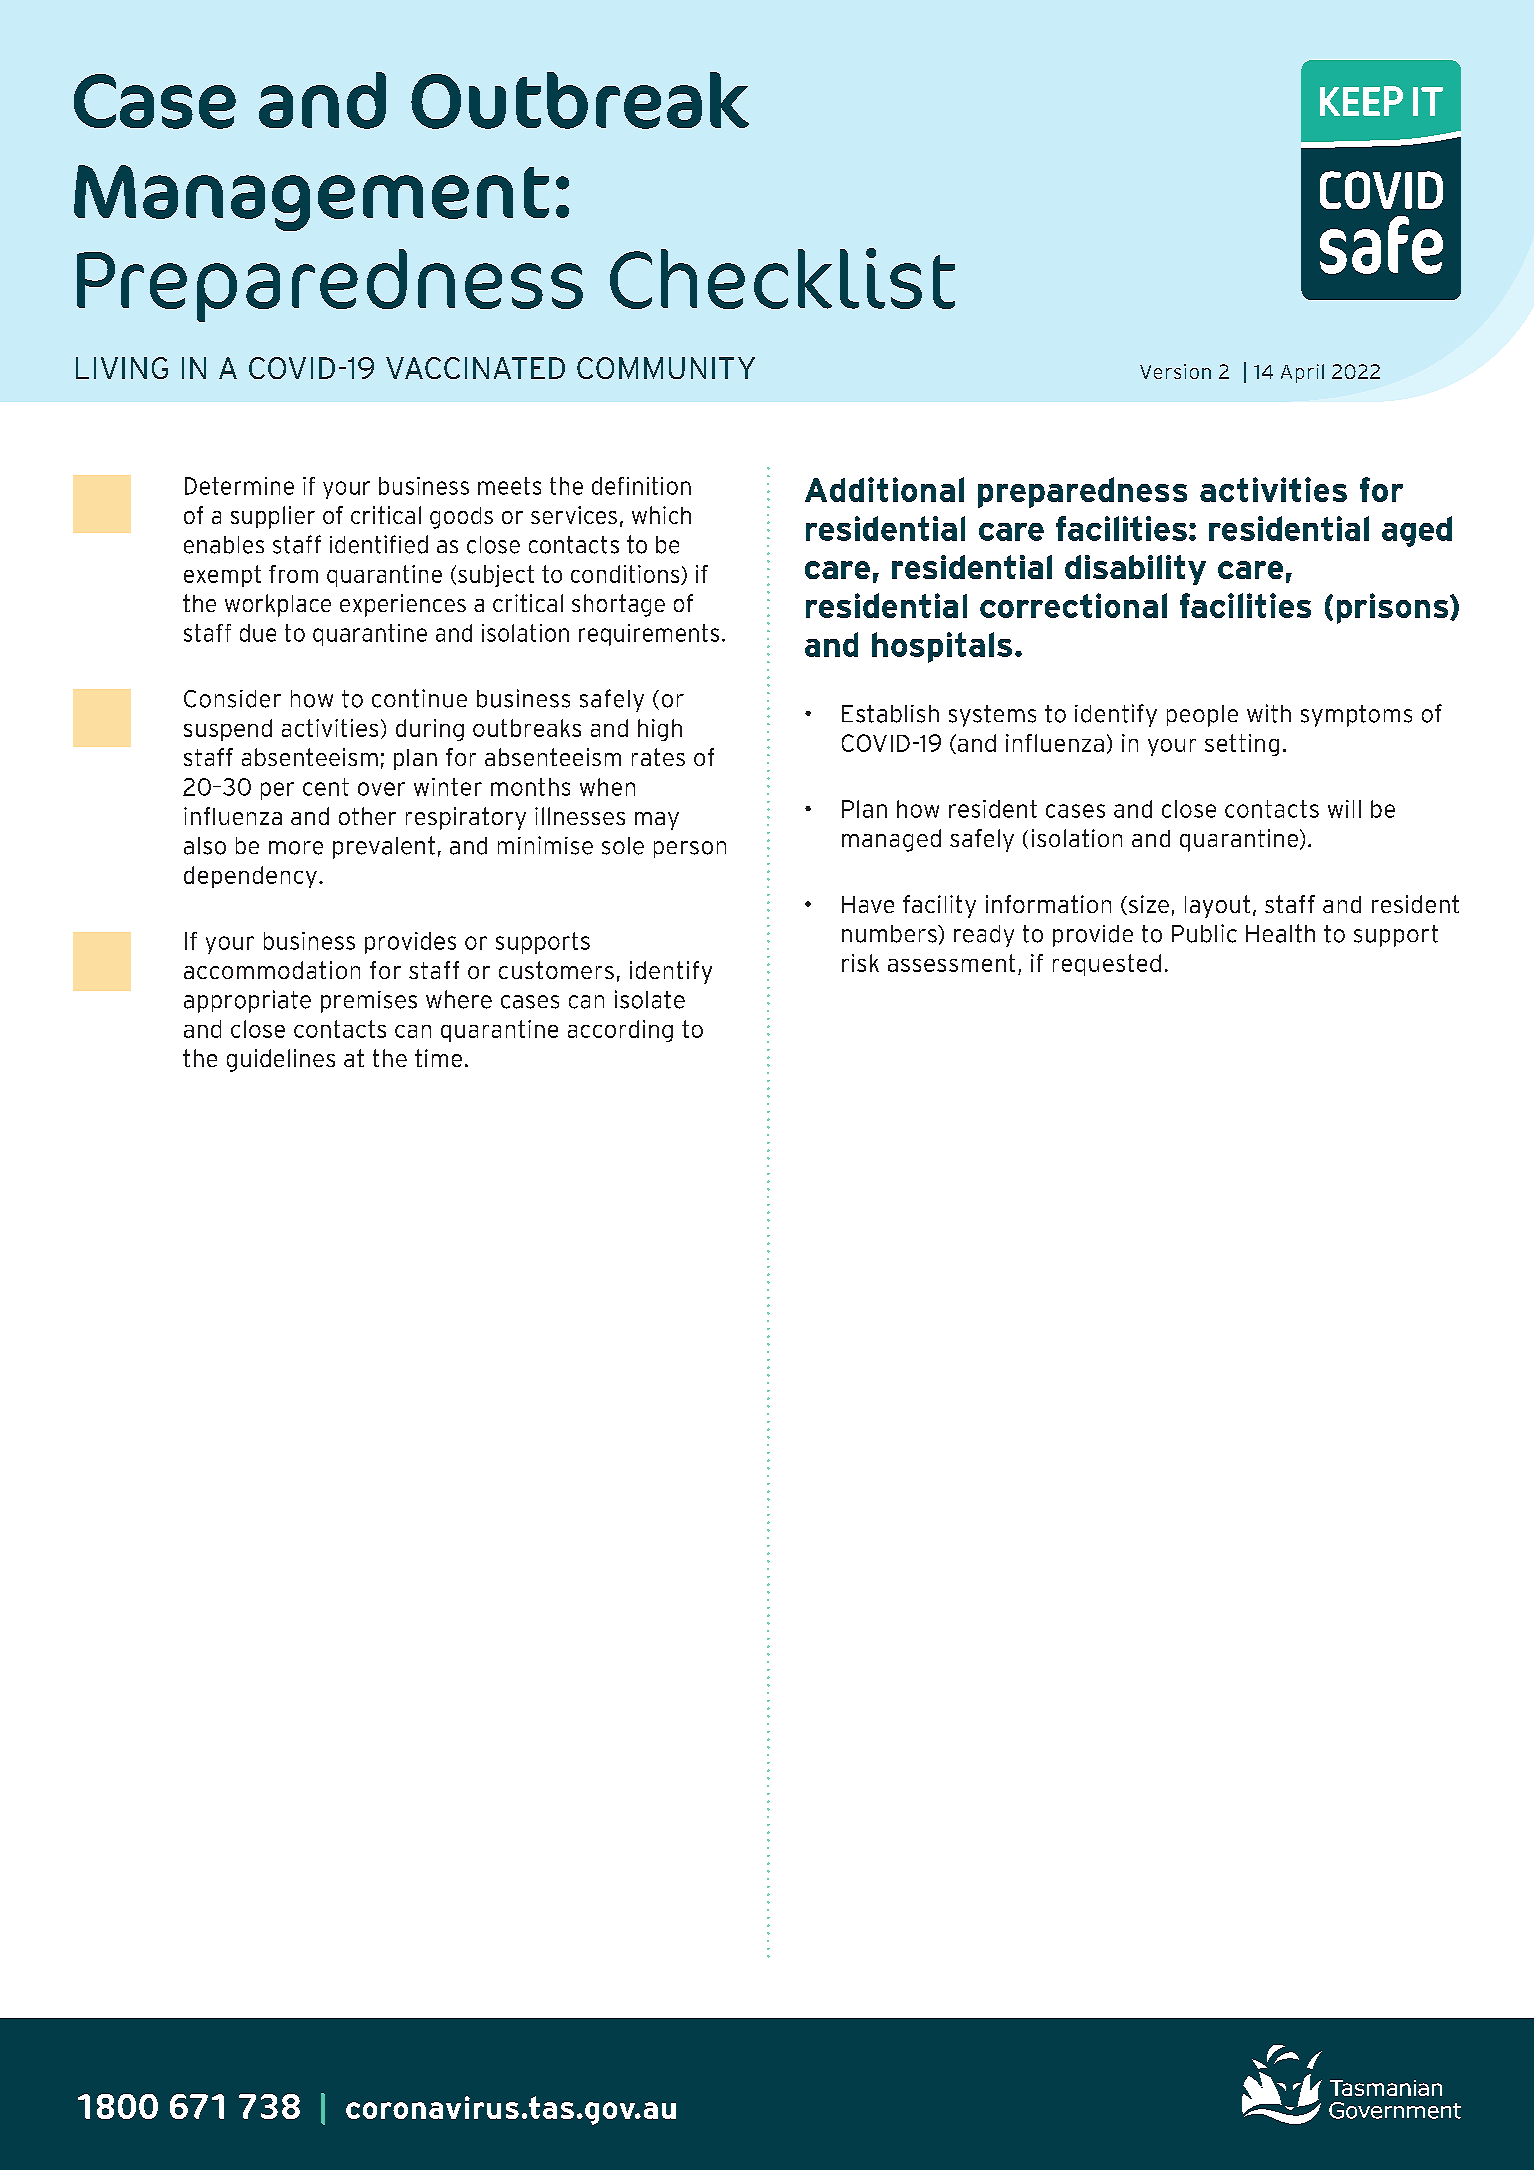  Describe the element at coordinates (782, 278) in the document. I see `Checklist` at that location.
